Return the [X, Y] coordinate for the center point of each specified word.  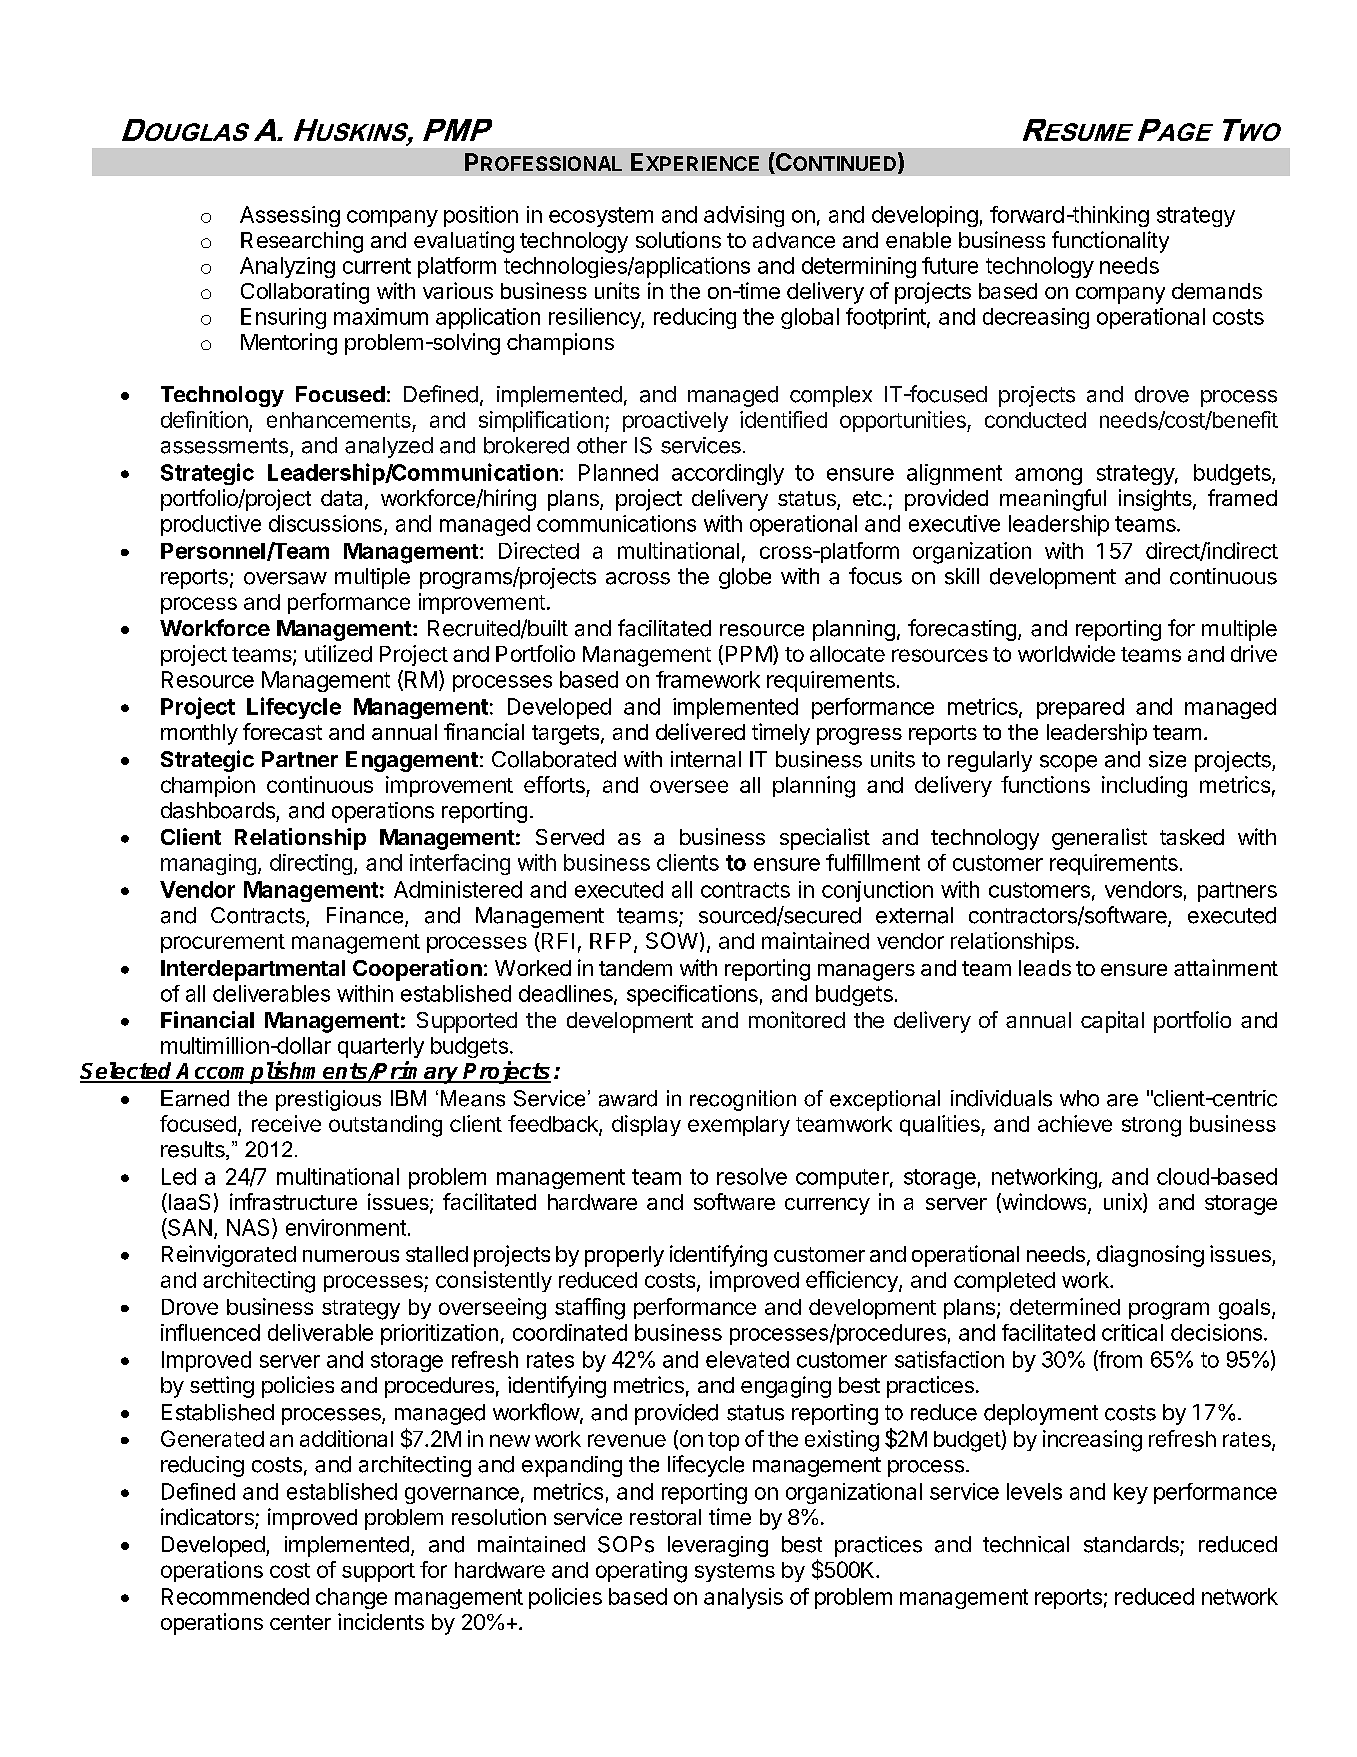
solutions [678, 239]
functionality [1110, 242]
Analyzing [287, 267]
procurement [223, 943]
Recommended [235, 1596]
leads [1045, 968]
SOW [672, 940]
